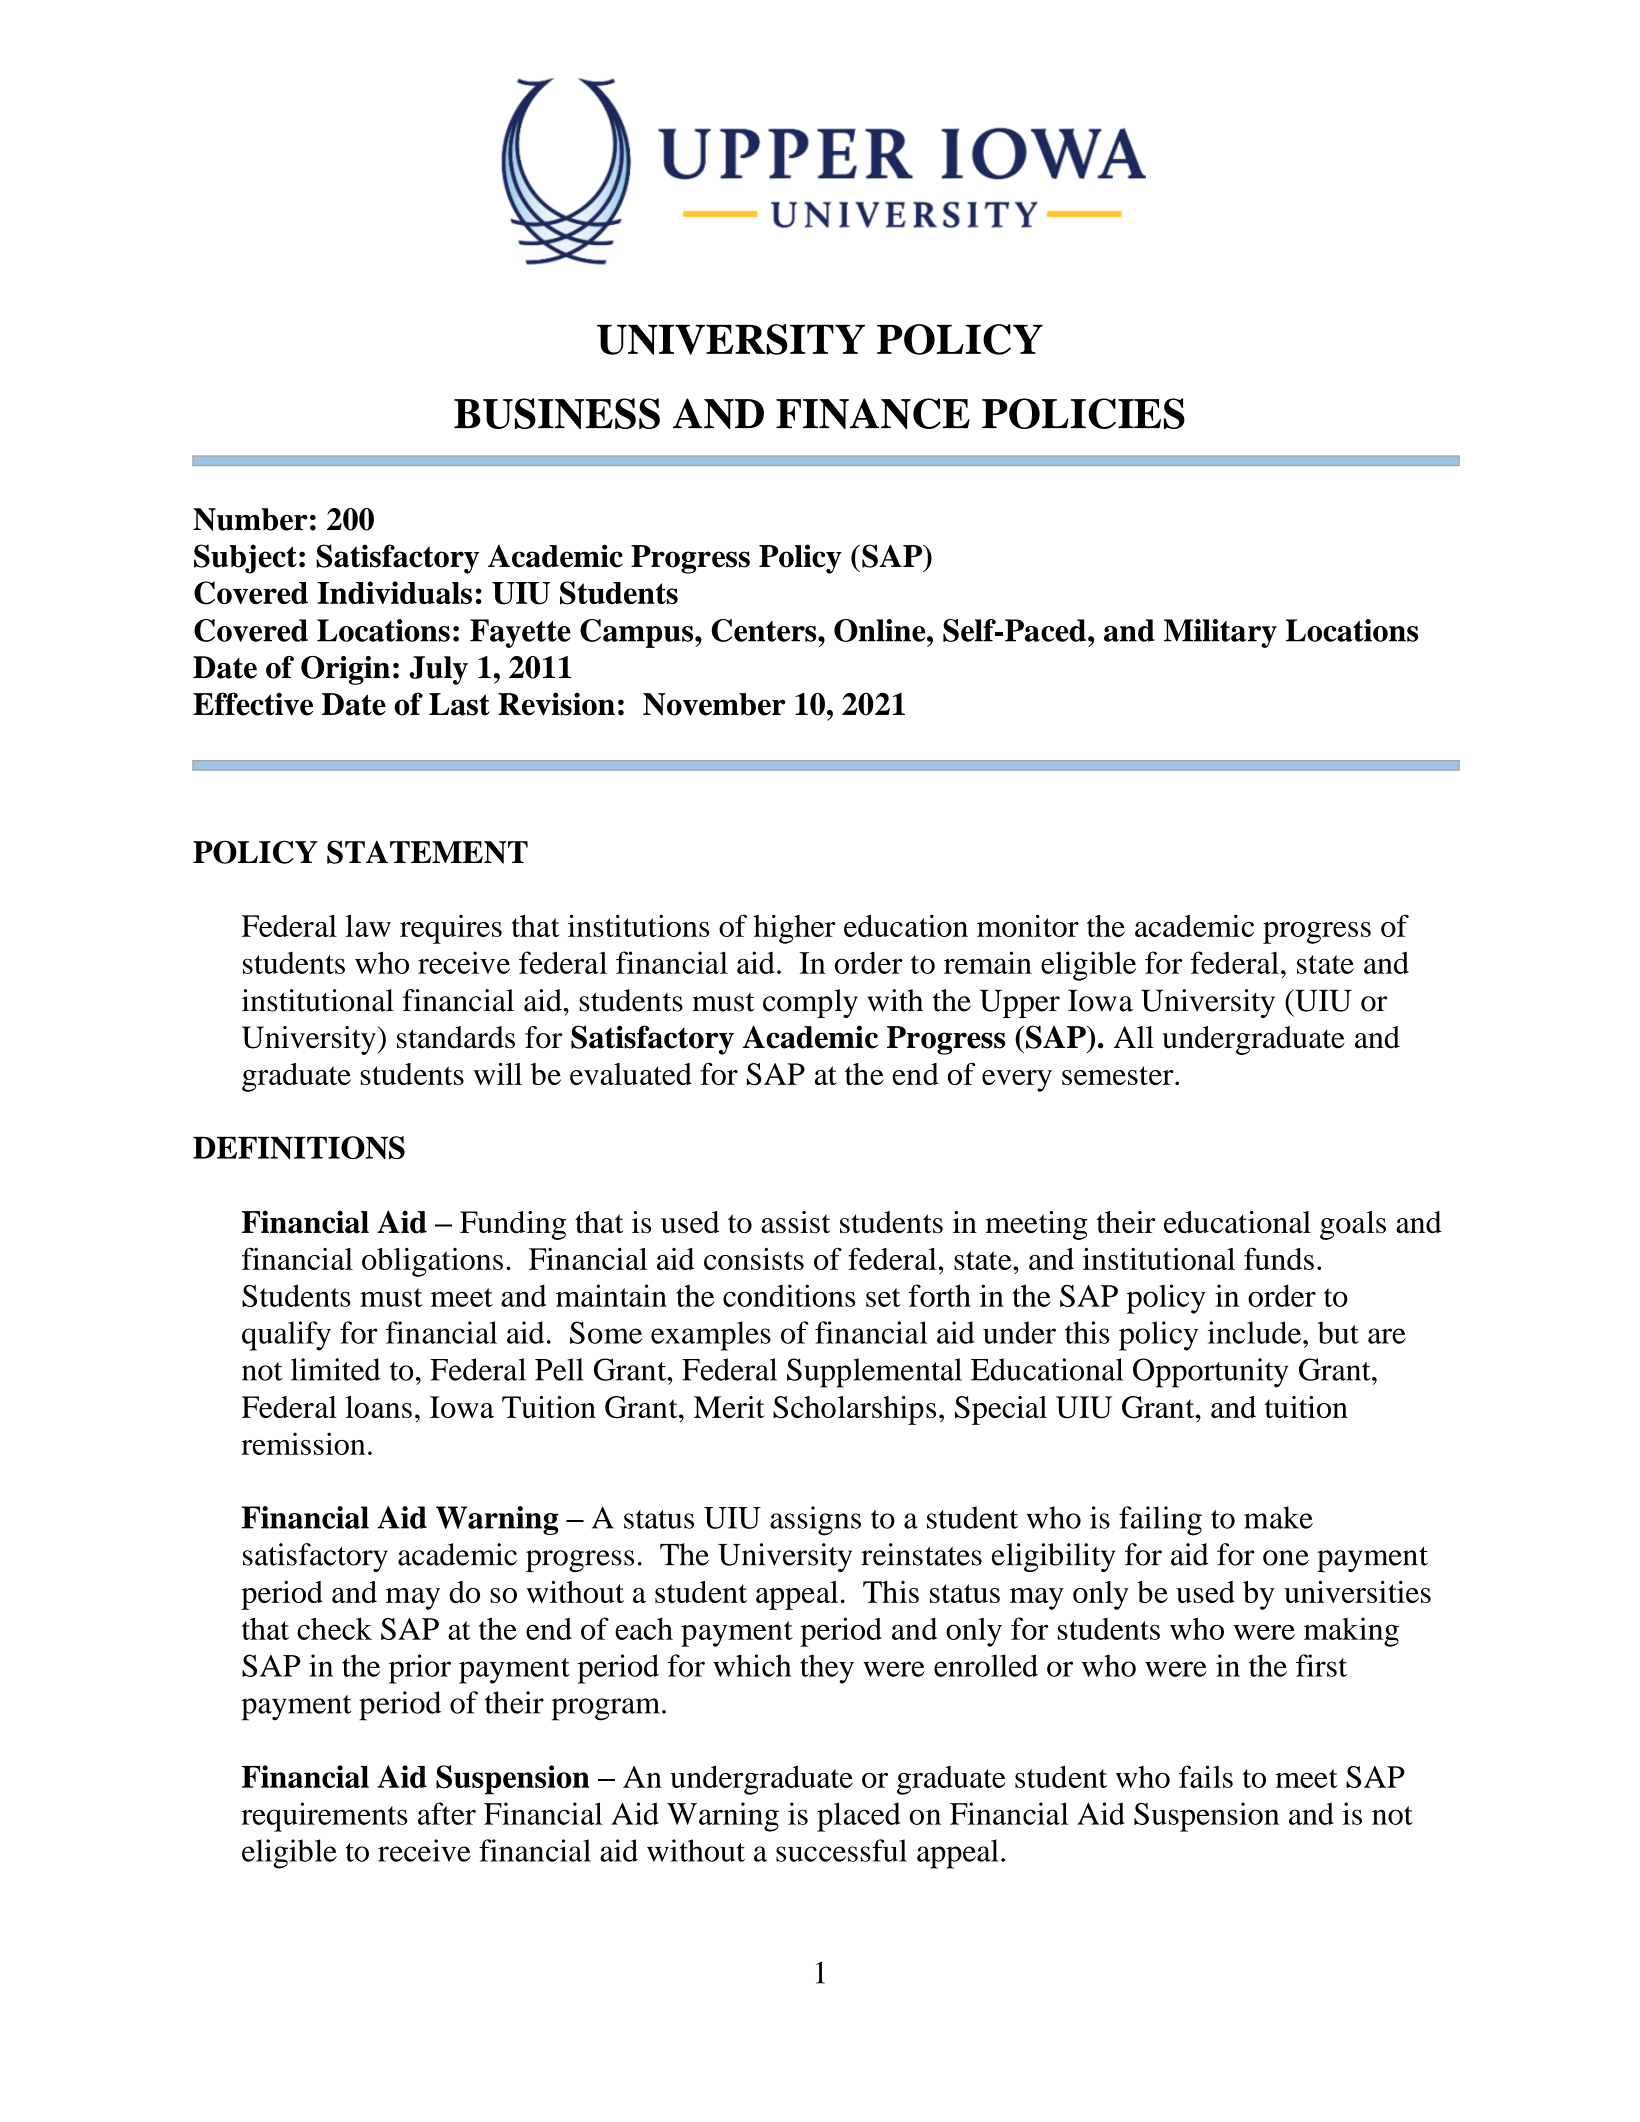 This image has height=2122, width=1640. Describe the element at coordinates (336, 1369) in the image. I see `limited` at that location.
